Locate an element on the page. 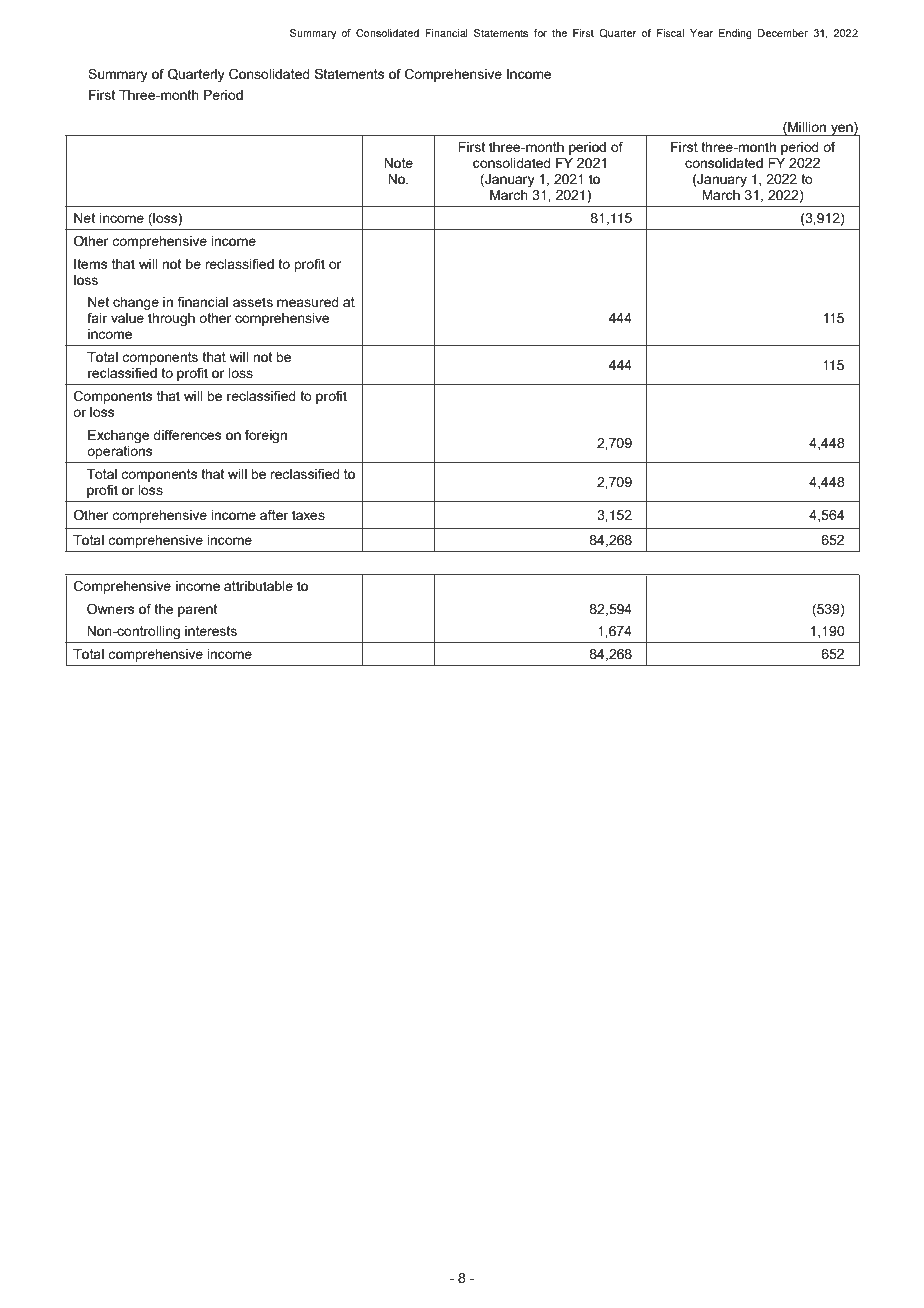 Image resolution: width=924 pixels, height=1308 pixels. foreign is located at coordinates (266, 436).
